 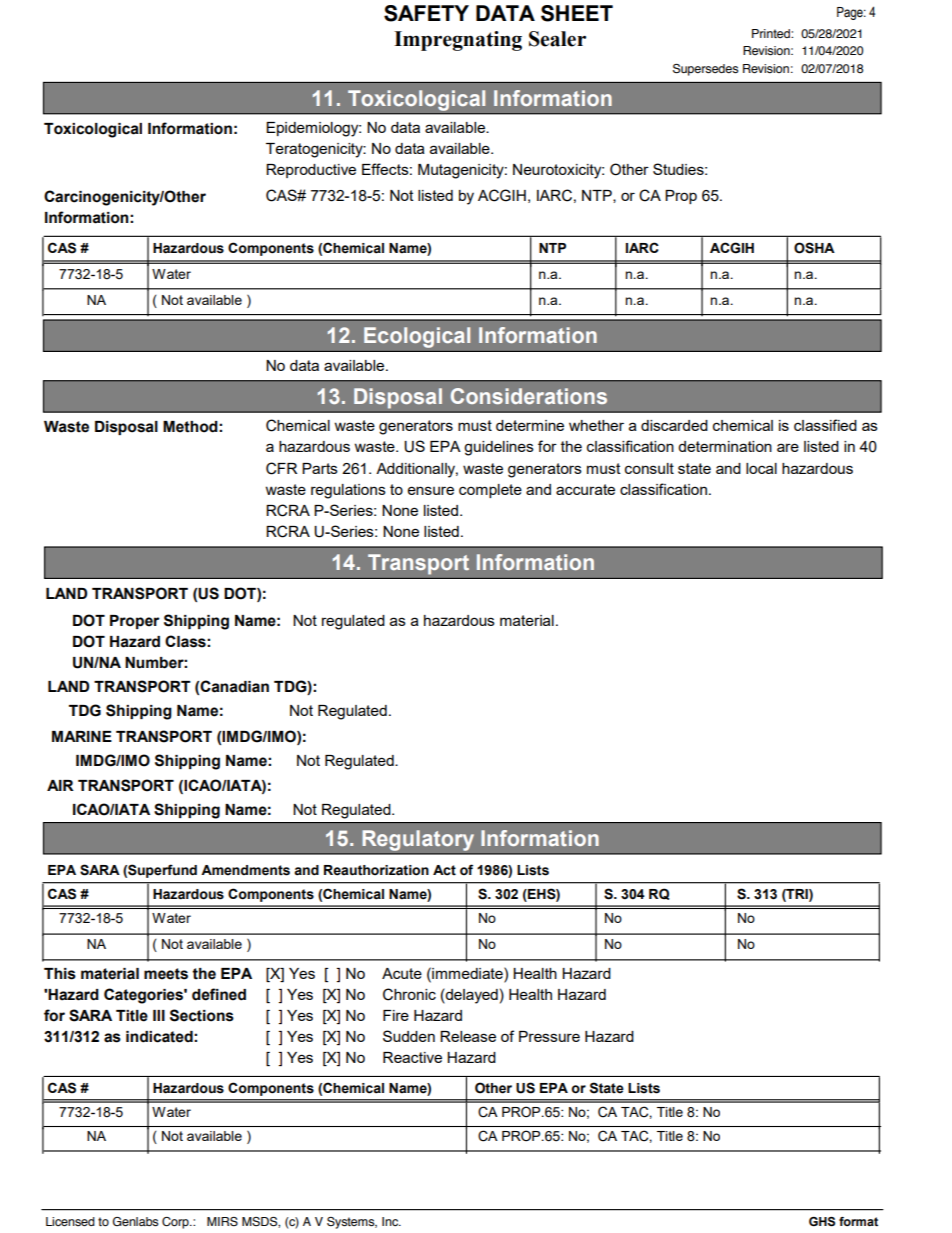 What do you see at coordinates (705, 70) in the screenshot?
I see `Supersedes` at bounding box center [705, 70].
